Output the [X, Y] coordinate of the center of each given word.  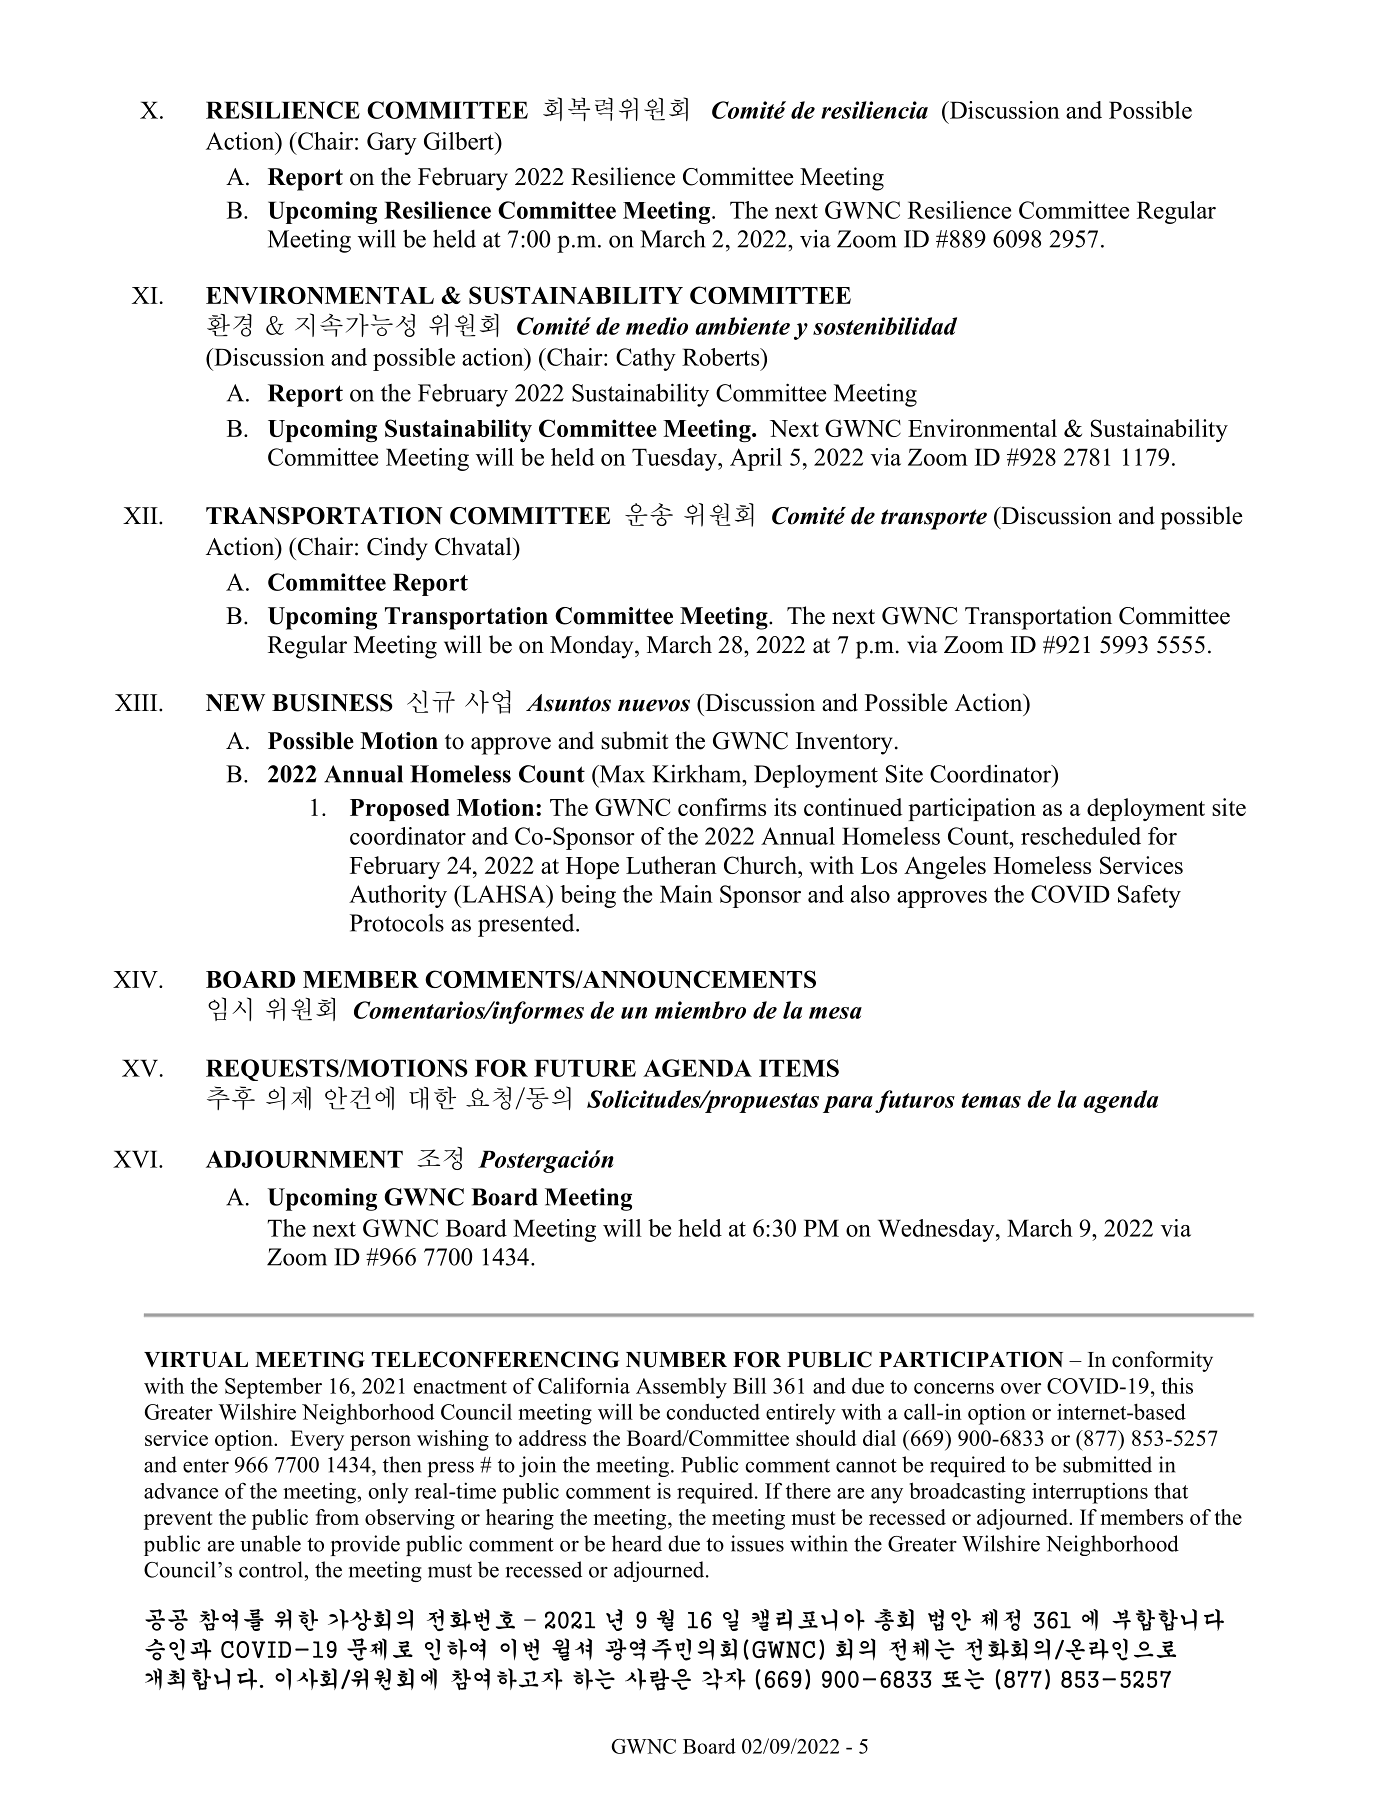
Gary [392, 143]
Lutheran [671, 865]
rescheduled [1081, 836]
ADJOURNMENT [304, 1159]
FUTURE [585, 1068]
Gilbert [460, 141]
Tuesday [675, 459]
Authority [398, 896]
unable [270, 1543]
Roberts [722, 357]
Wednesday [937, 1230]
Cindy [397, 549]
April [756, 459]
